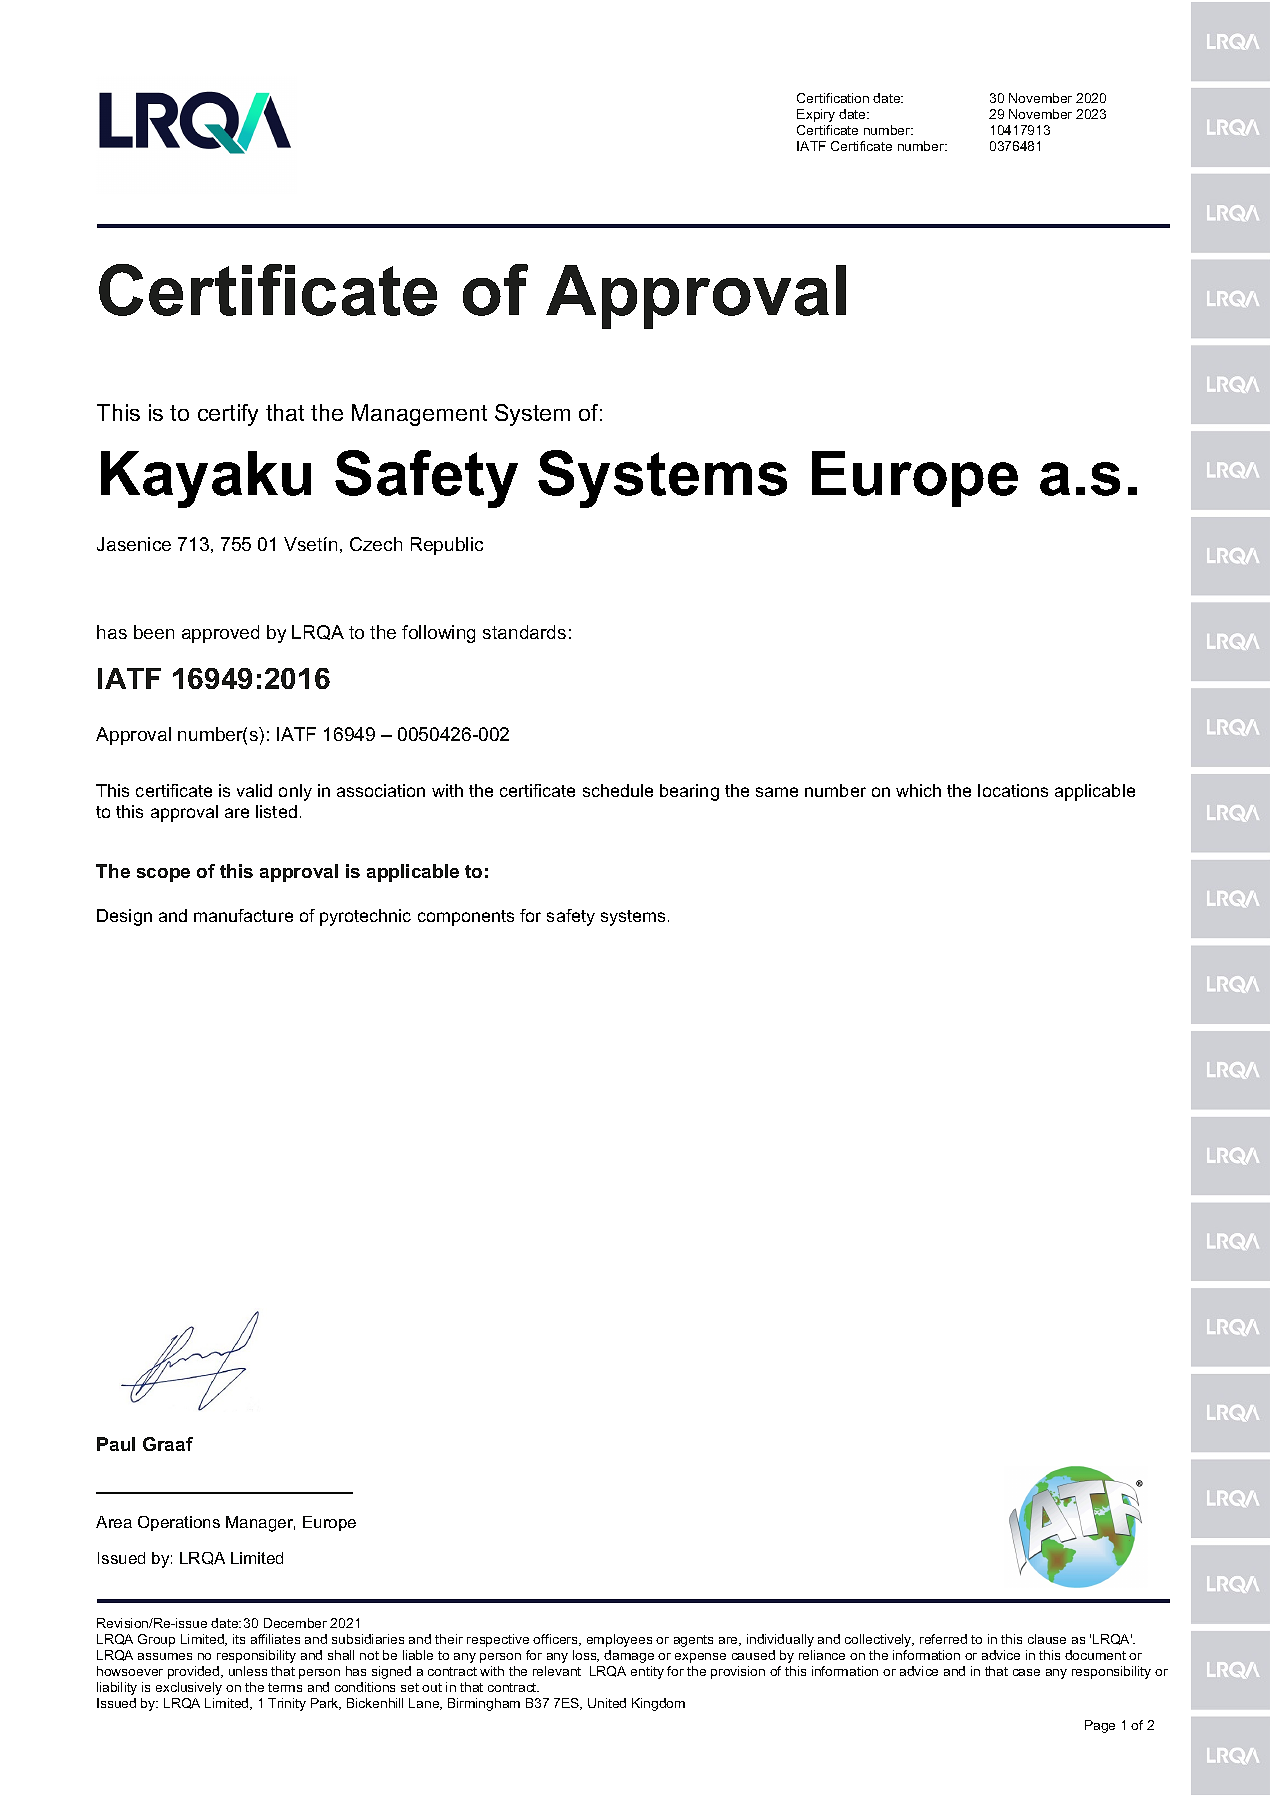 The image size is (1270, 1796). What do you see at coordinates (376, 544) in the screenshot?
I see `Czech` at bounding box center [376, 544].
